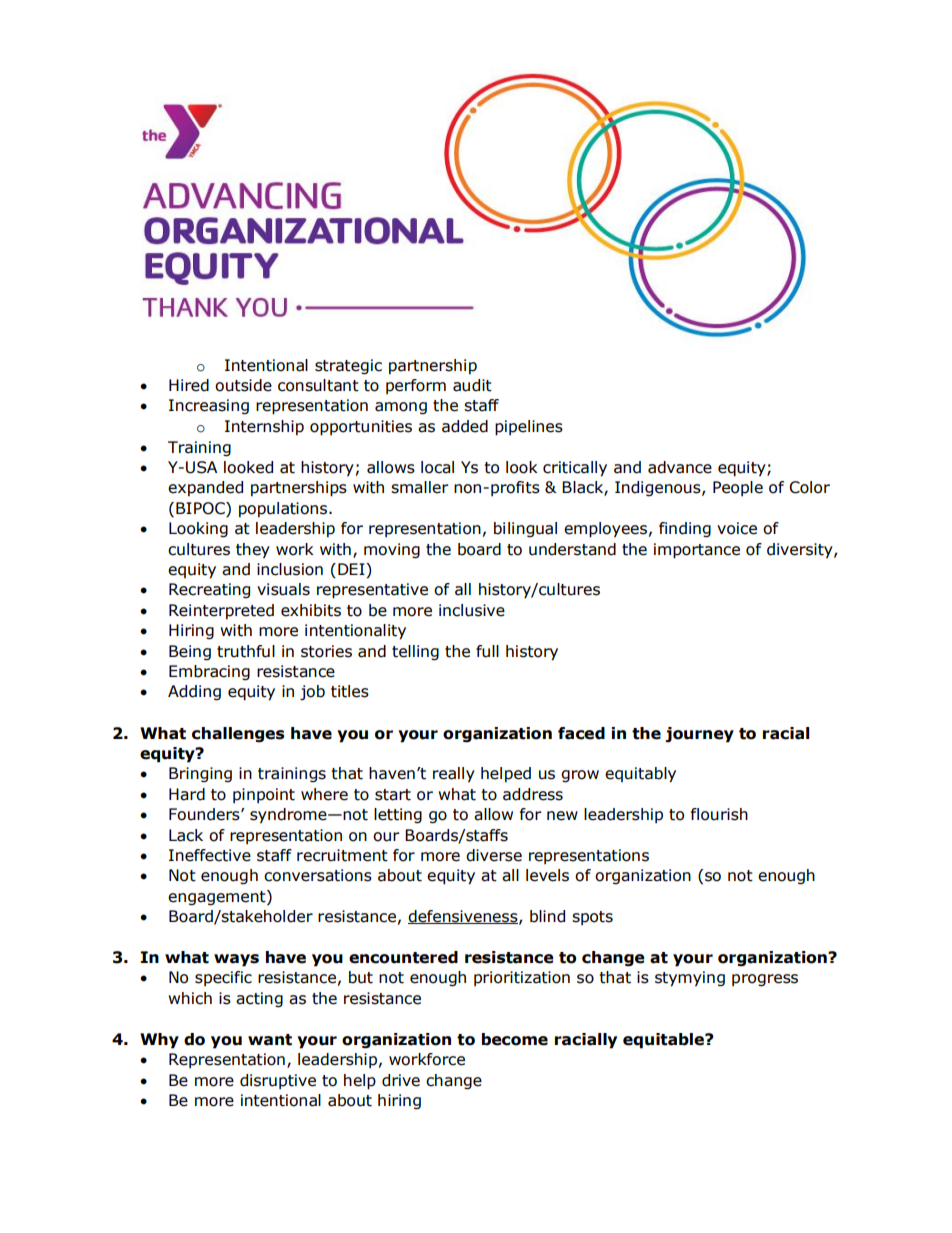 The image size is (952, 1233). What do you see at coordinates (697, 551) in the screenshot?
I see `importance` at bounding box center [697, 551].
